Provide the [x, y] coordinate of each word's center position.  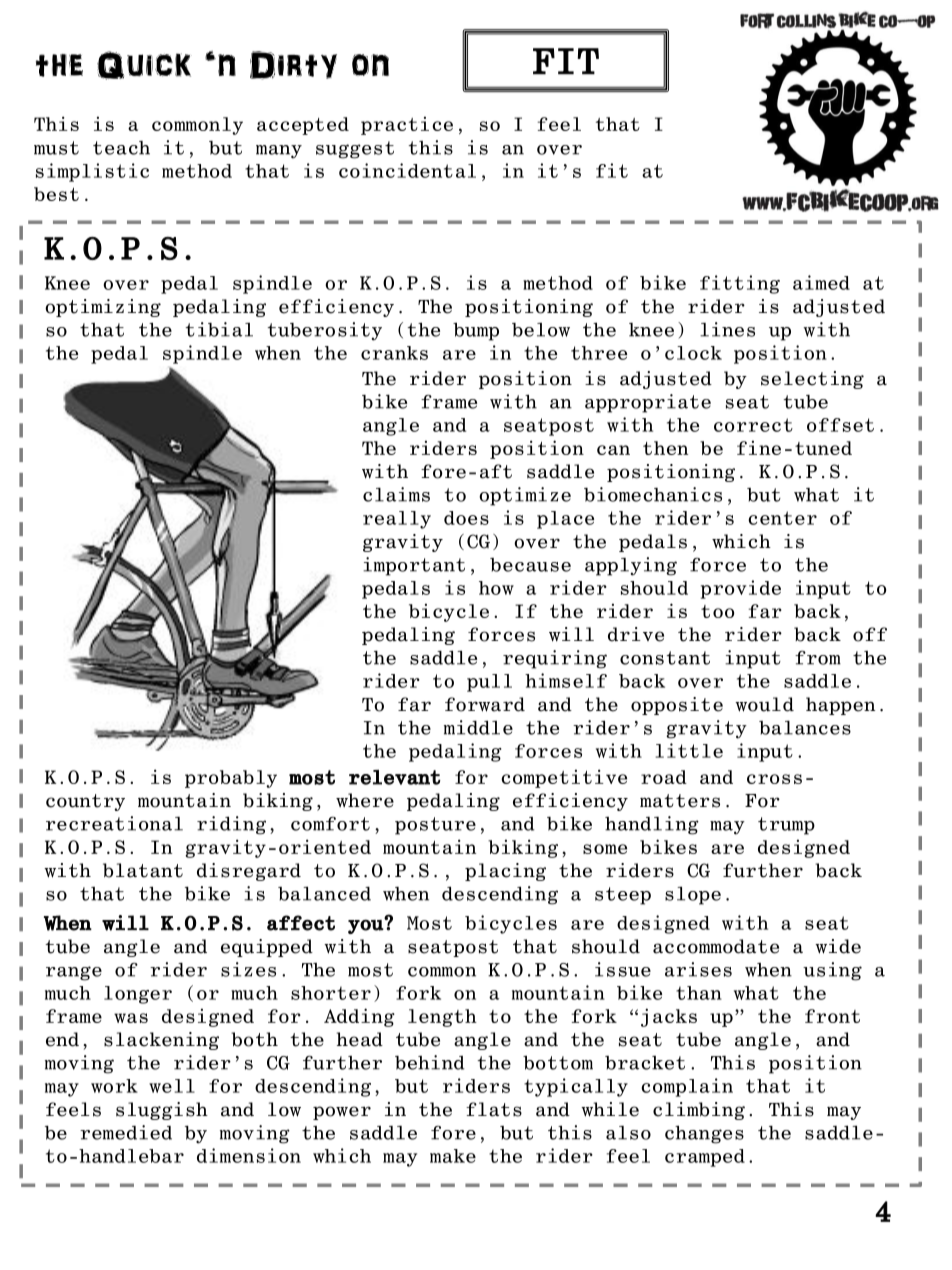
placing [505, 872]
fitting [740, 284]
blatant [143, 870]
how [496, 588]
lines [727, 329]
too [717, 611]
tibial [219, 329]
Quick [144, 65]
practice [407, 125]
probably [231, 779]
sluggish [162, 1111]
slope [693, 895]
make [453, 1156]
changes [704, 1134]
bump [476, 331]
